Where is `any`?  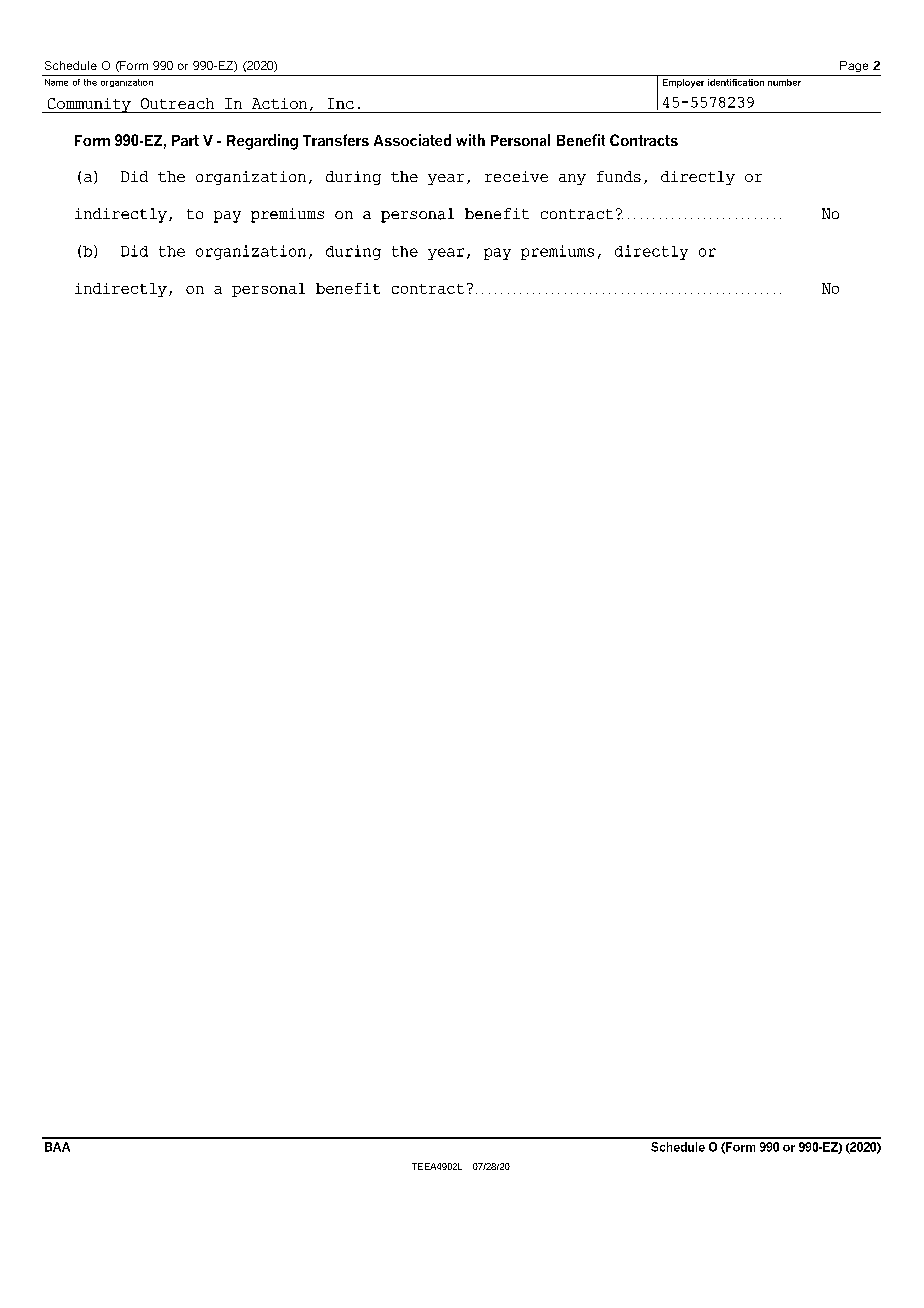 any is located at coordinates (572, 179).
